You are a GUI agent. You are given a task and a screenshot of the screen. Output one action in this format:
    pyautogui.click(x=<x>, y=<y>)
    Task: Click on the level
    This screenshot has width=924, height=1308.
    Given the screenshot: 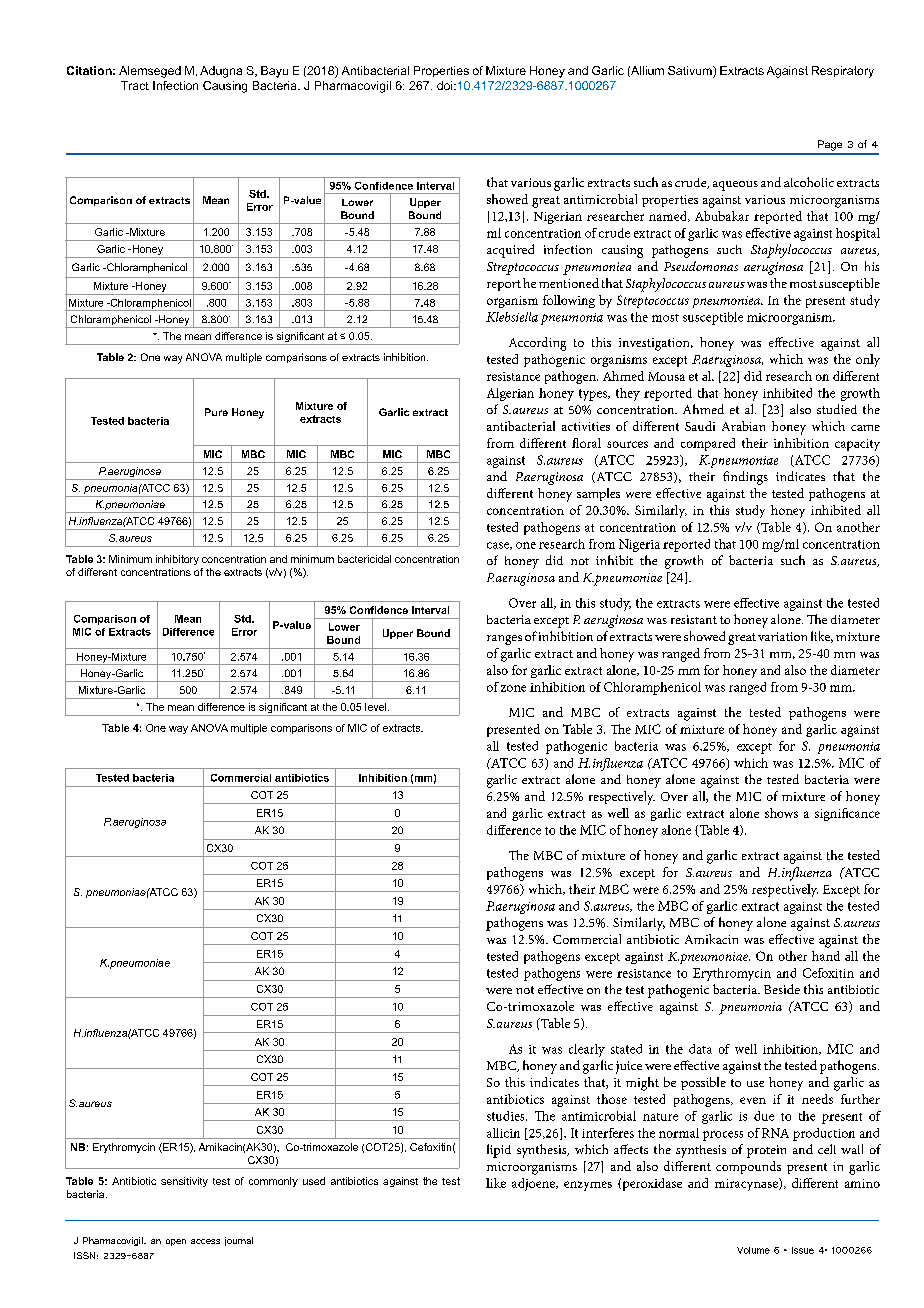 What is the action you would take?
    pyautogui.click(x=377, y=707)
